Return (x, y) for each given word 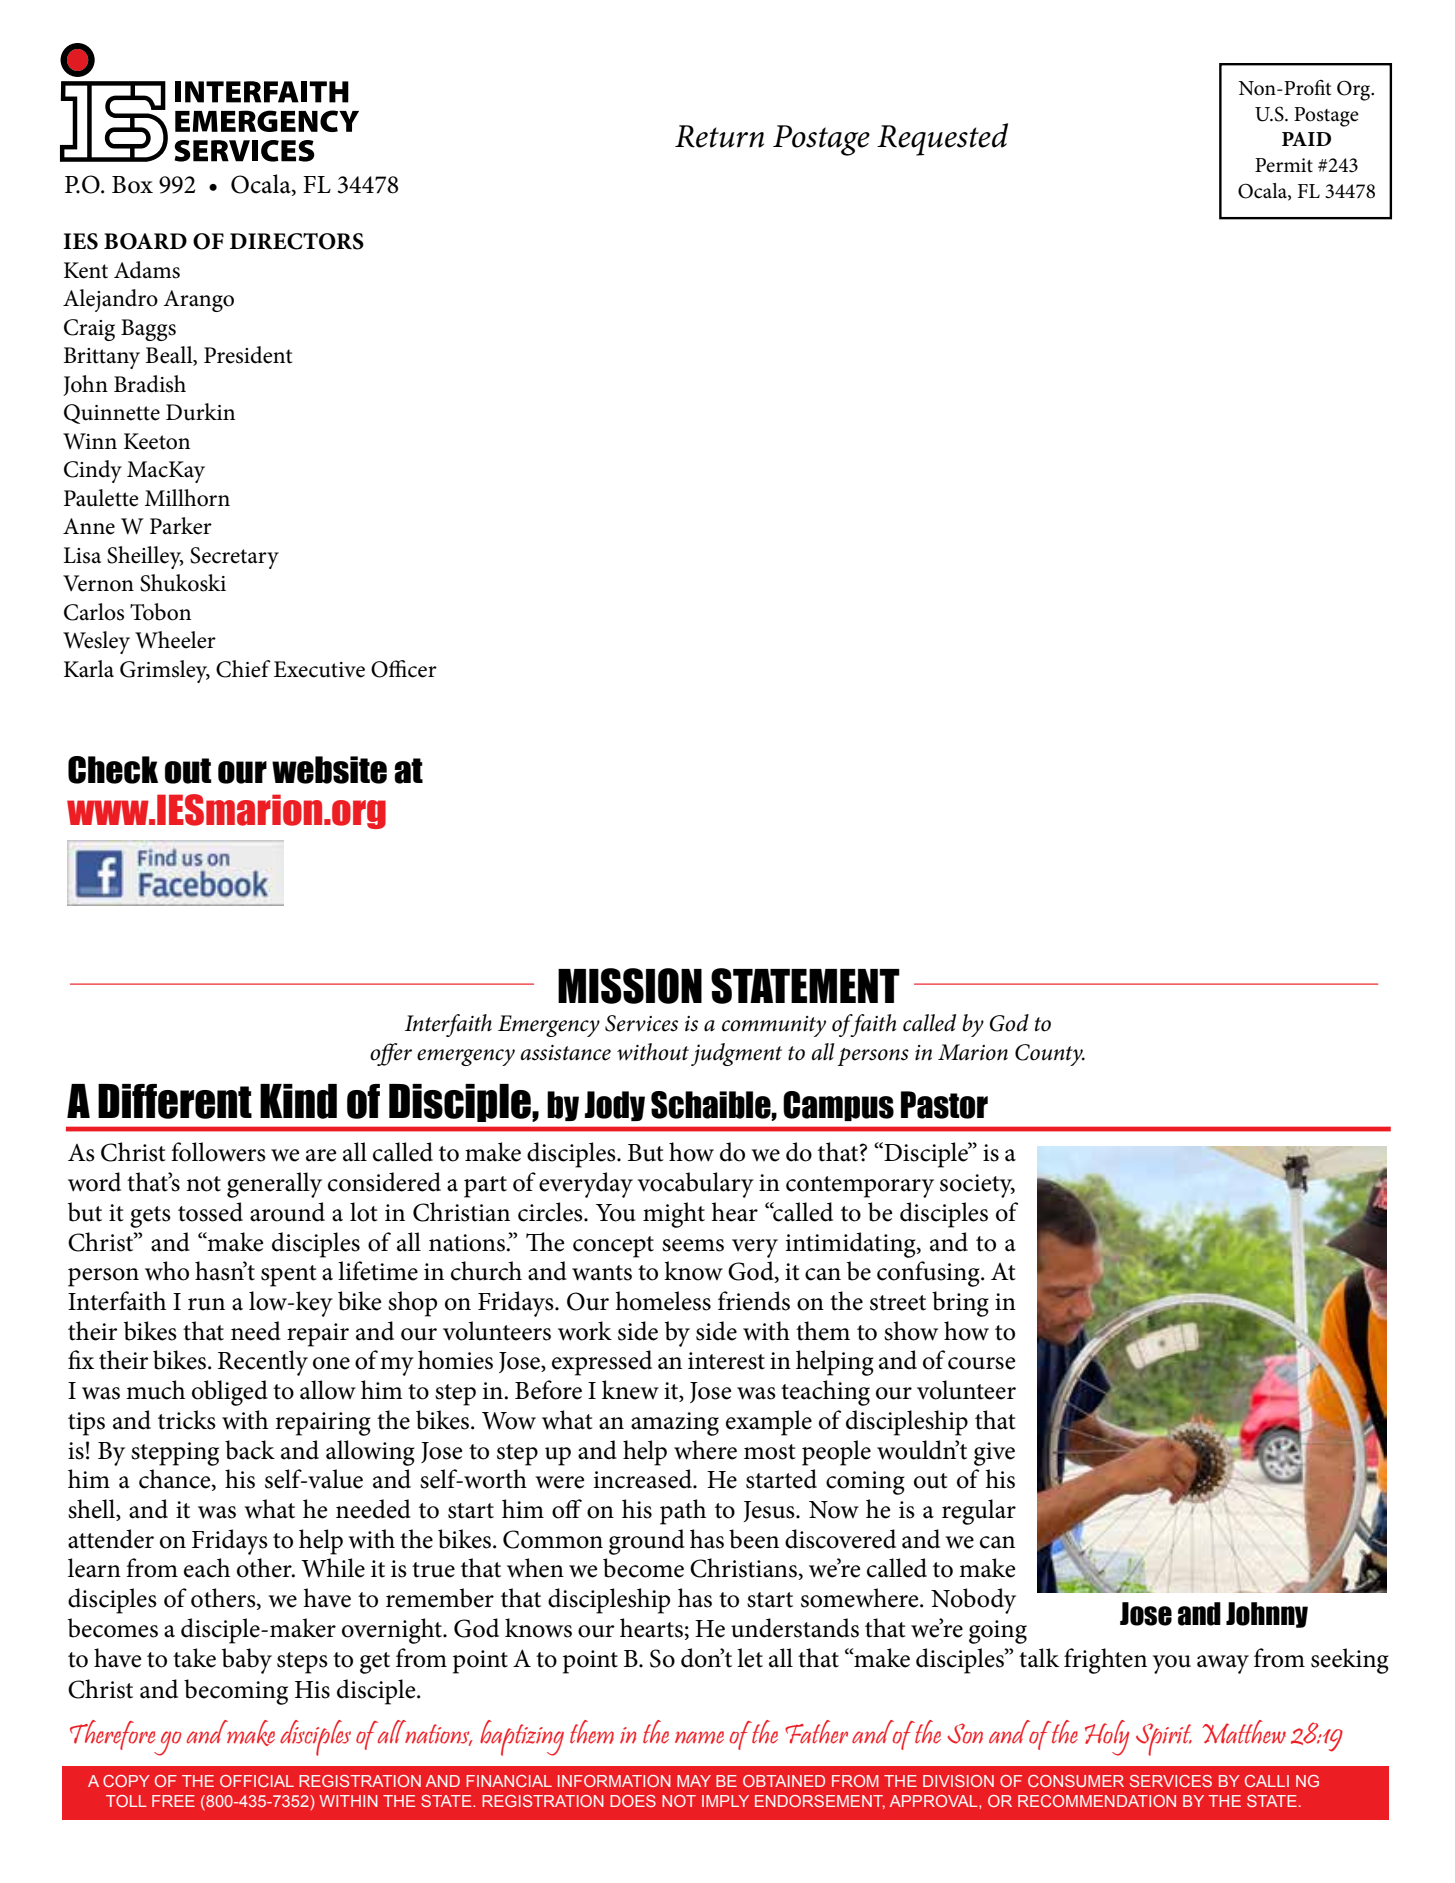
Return (719, 136)
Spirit (1164, 1739)
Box (132, 185)
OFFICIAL (257, 1781)
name (699, 1737)
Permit (1284, 165)
